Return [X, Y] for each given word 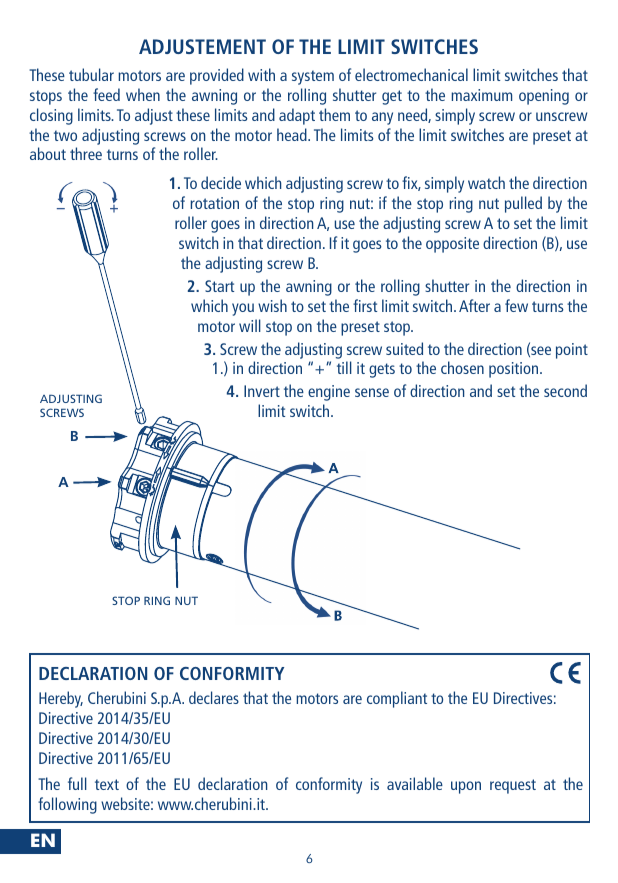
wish [272, 305]
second [565, 390]
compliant [397, 699]
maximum [481, 95]
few [516, 305]
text [107, 784]
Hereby [61, 699]
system [313, 77]
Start [219, 286]
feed [106, 94]
